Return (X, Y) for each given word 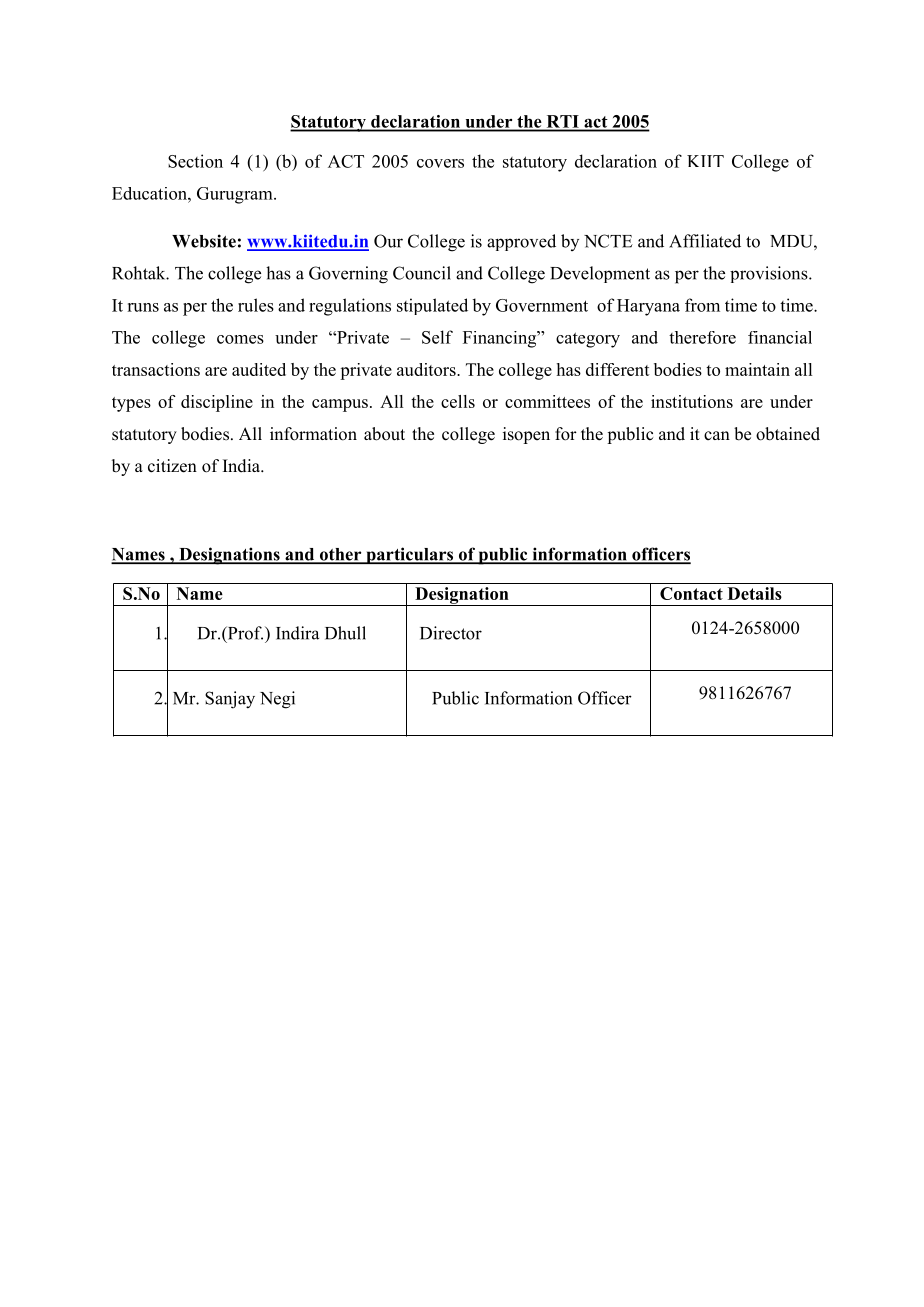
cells (458, 401)
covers (440, 163)
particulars (410, 555)
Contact (691, 593)
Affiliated (705, 241)
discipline (217, 403)
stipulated (432, 306)
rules (256, 305)
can (717, 435)
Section (195, 161)
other (340, 555)
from (702, 305)
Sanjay (230, 700)
